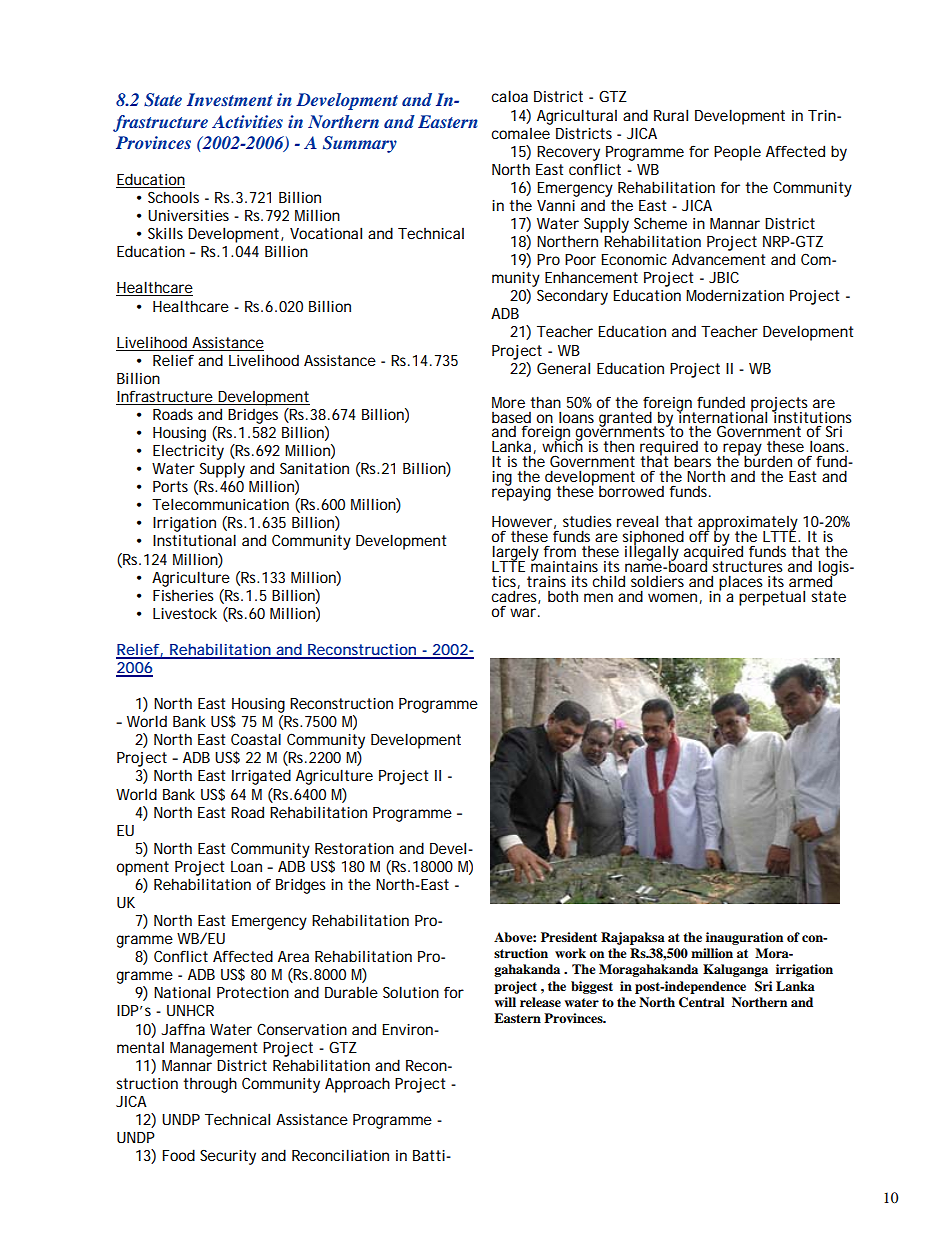 This page has width=952, height=1233. Describe the element at coordinates (230, 99) in the page. I see `Investment` at that location.
